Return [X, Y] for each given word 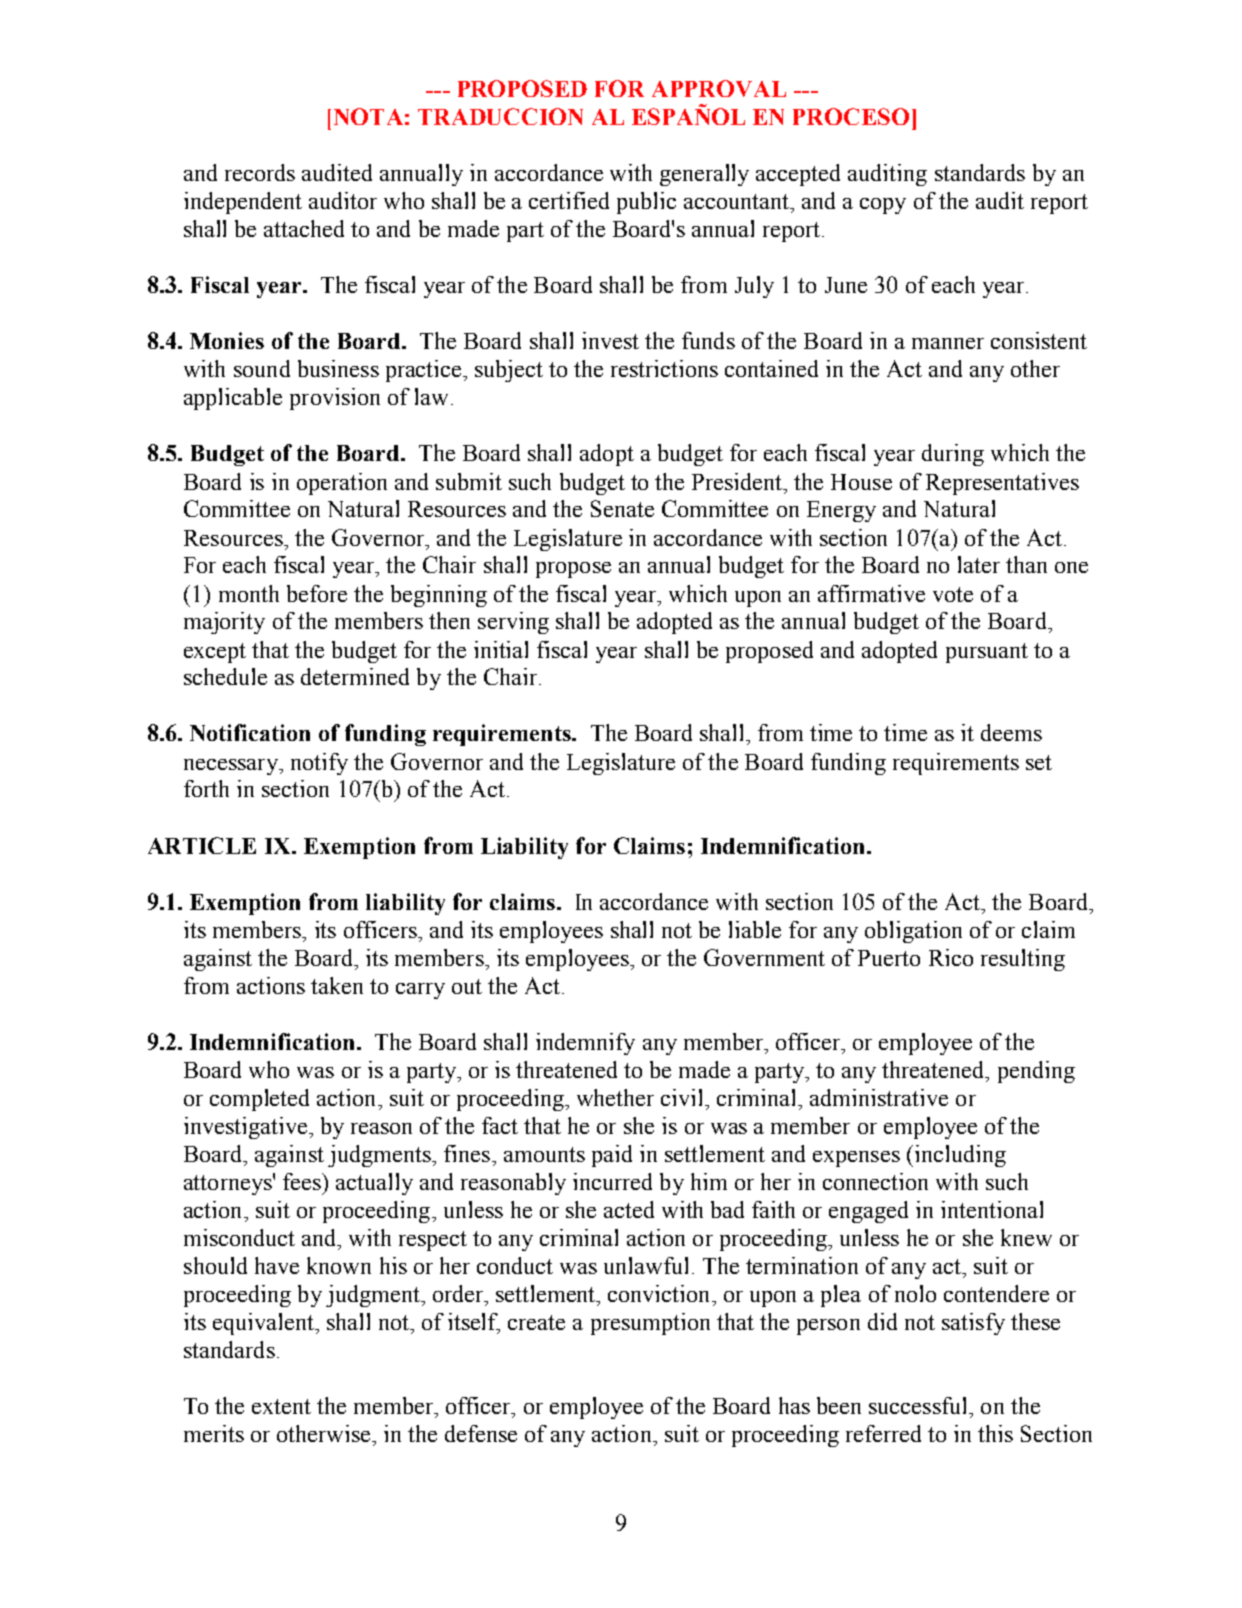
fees [303, 1181]
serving [513, 623]
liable [755, 929]
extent [281, 1406]
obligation [913, 932]
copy [883, 206]
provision [335, 399]
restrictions [664, 368]
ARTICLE [202, 845]
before [317, 593]
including [959, 1156]
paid [612, 1156]
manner [948, 343]
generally [704, 175]
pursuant [987, 653]
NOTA [368, 116]
